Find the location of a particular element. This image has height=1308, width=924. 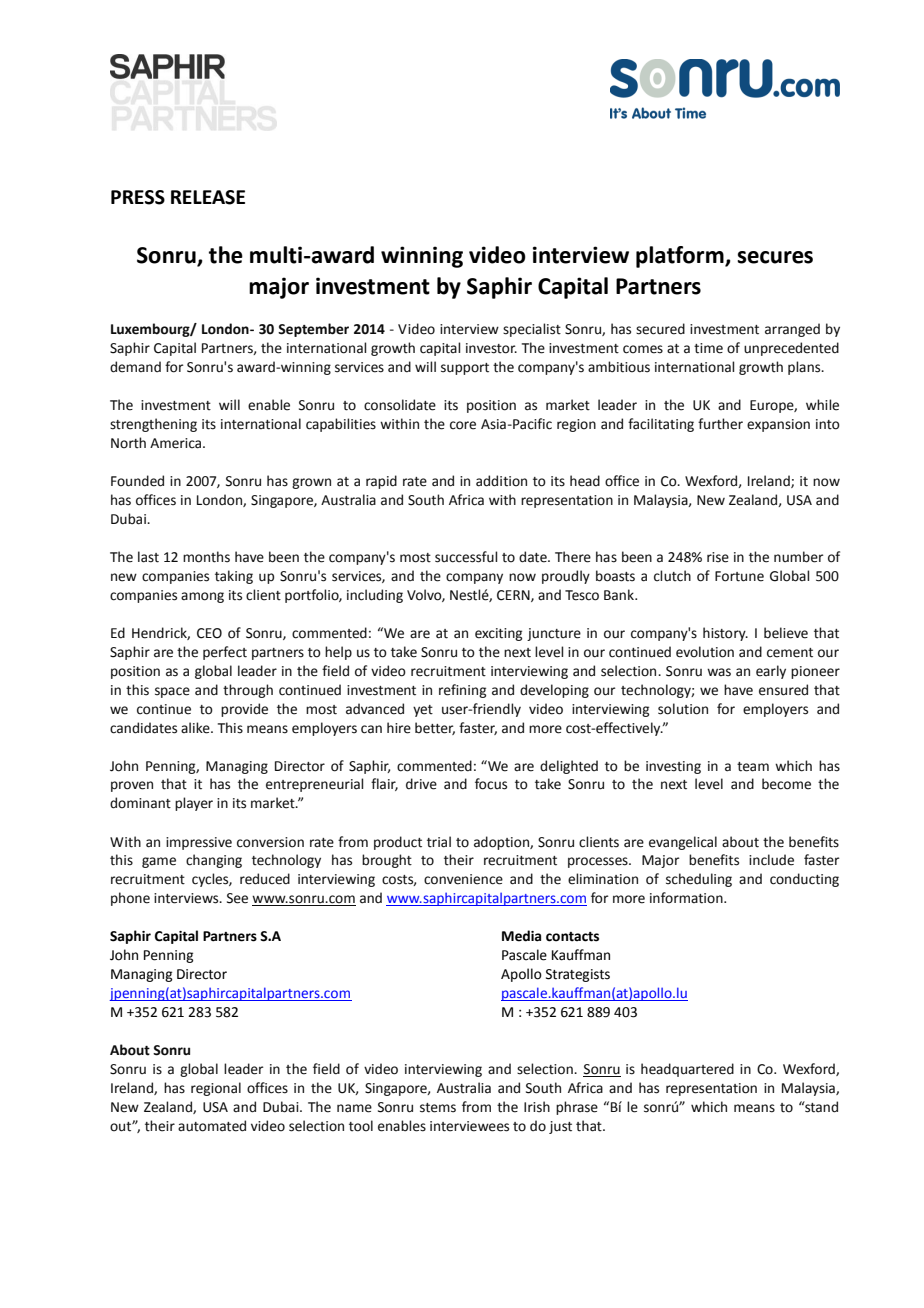

automated is located at coordinates (212, 1126).
